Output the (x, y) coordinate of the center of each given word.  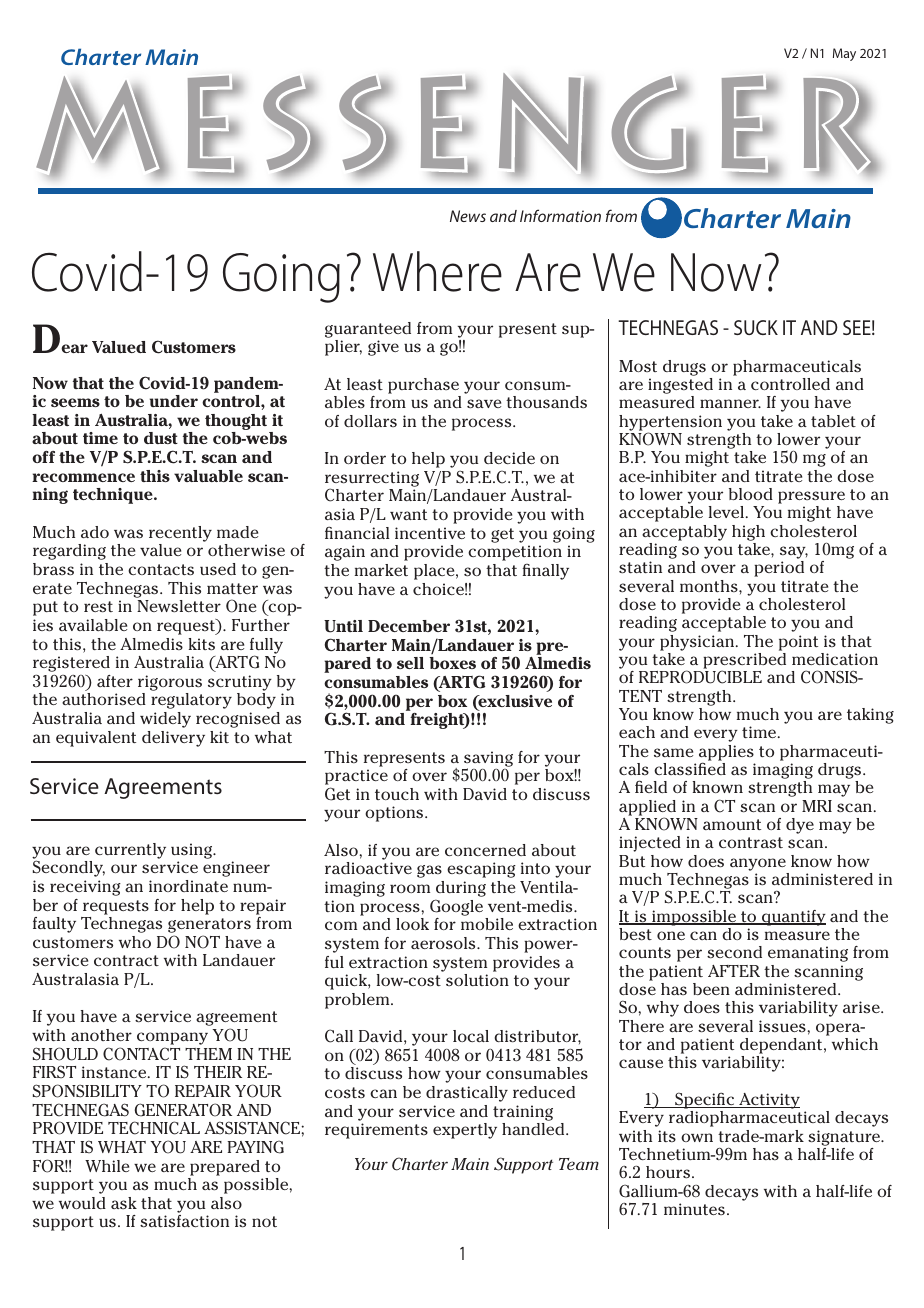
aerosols (444, 943)
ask (124, 1203)
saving (488, 760)
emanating (808, 954)
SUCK (756, 327)
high (748, 533)
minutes (694, 1209)
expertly (465, 1131)
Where (437, 271)
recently (180, 534)
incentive (430, 533)
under (174, 401)
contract (126, 960)
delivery (173, 739)
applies (726, 754)
